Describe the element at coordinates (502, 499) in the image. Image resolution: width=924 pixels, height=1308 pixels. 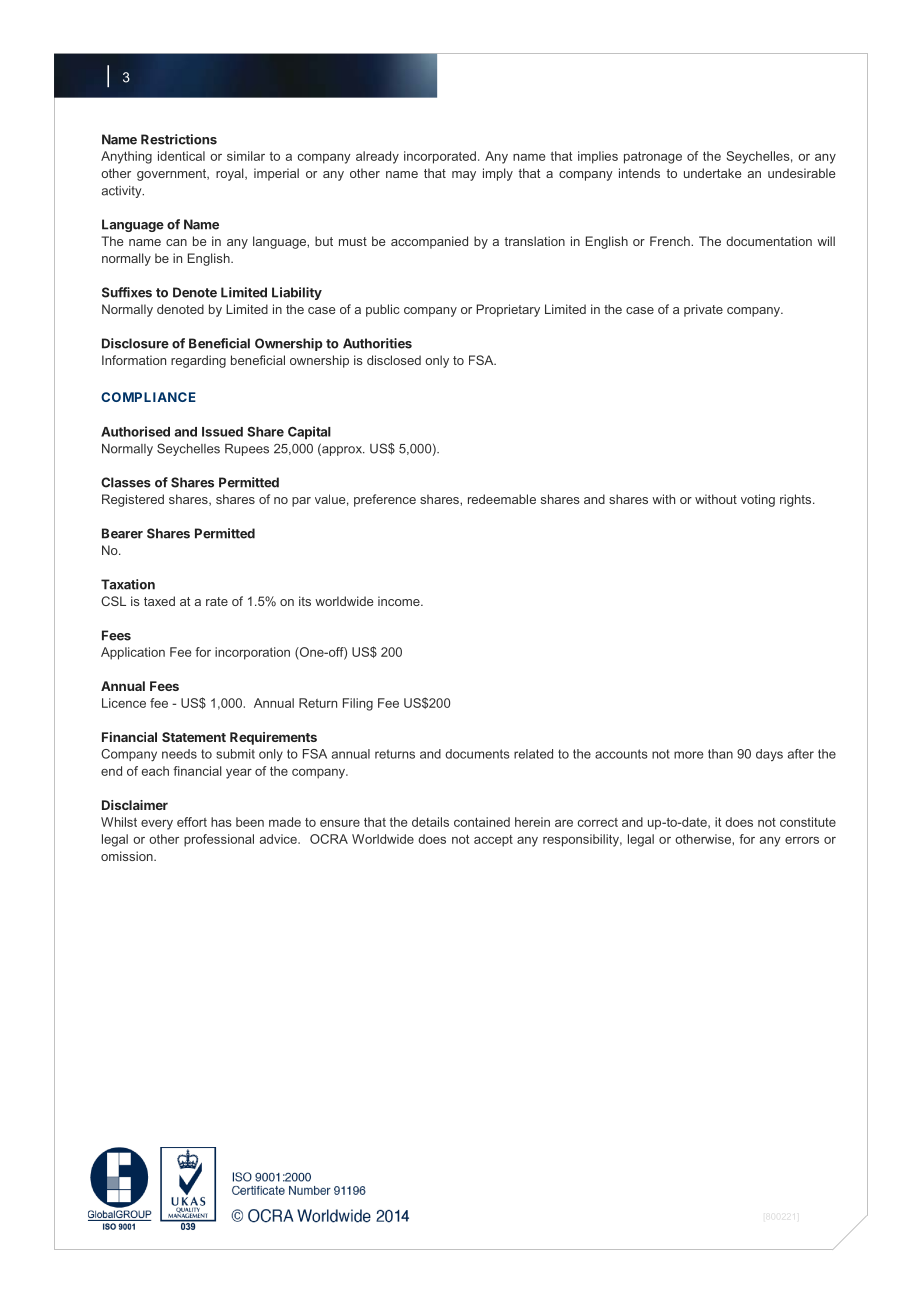
I see `redeemable` at that location.
